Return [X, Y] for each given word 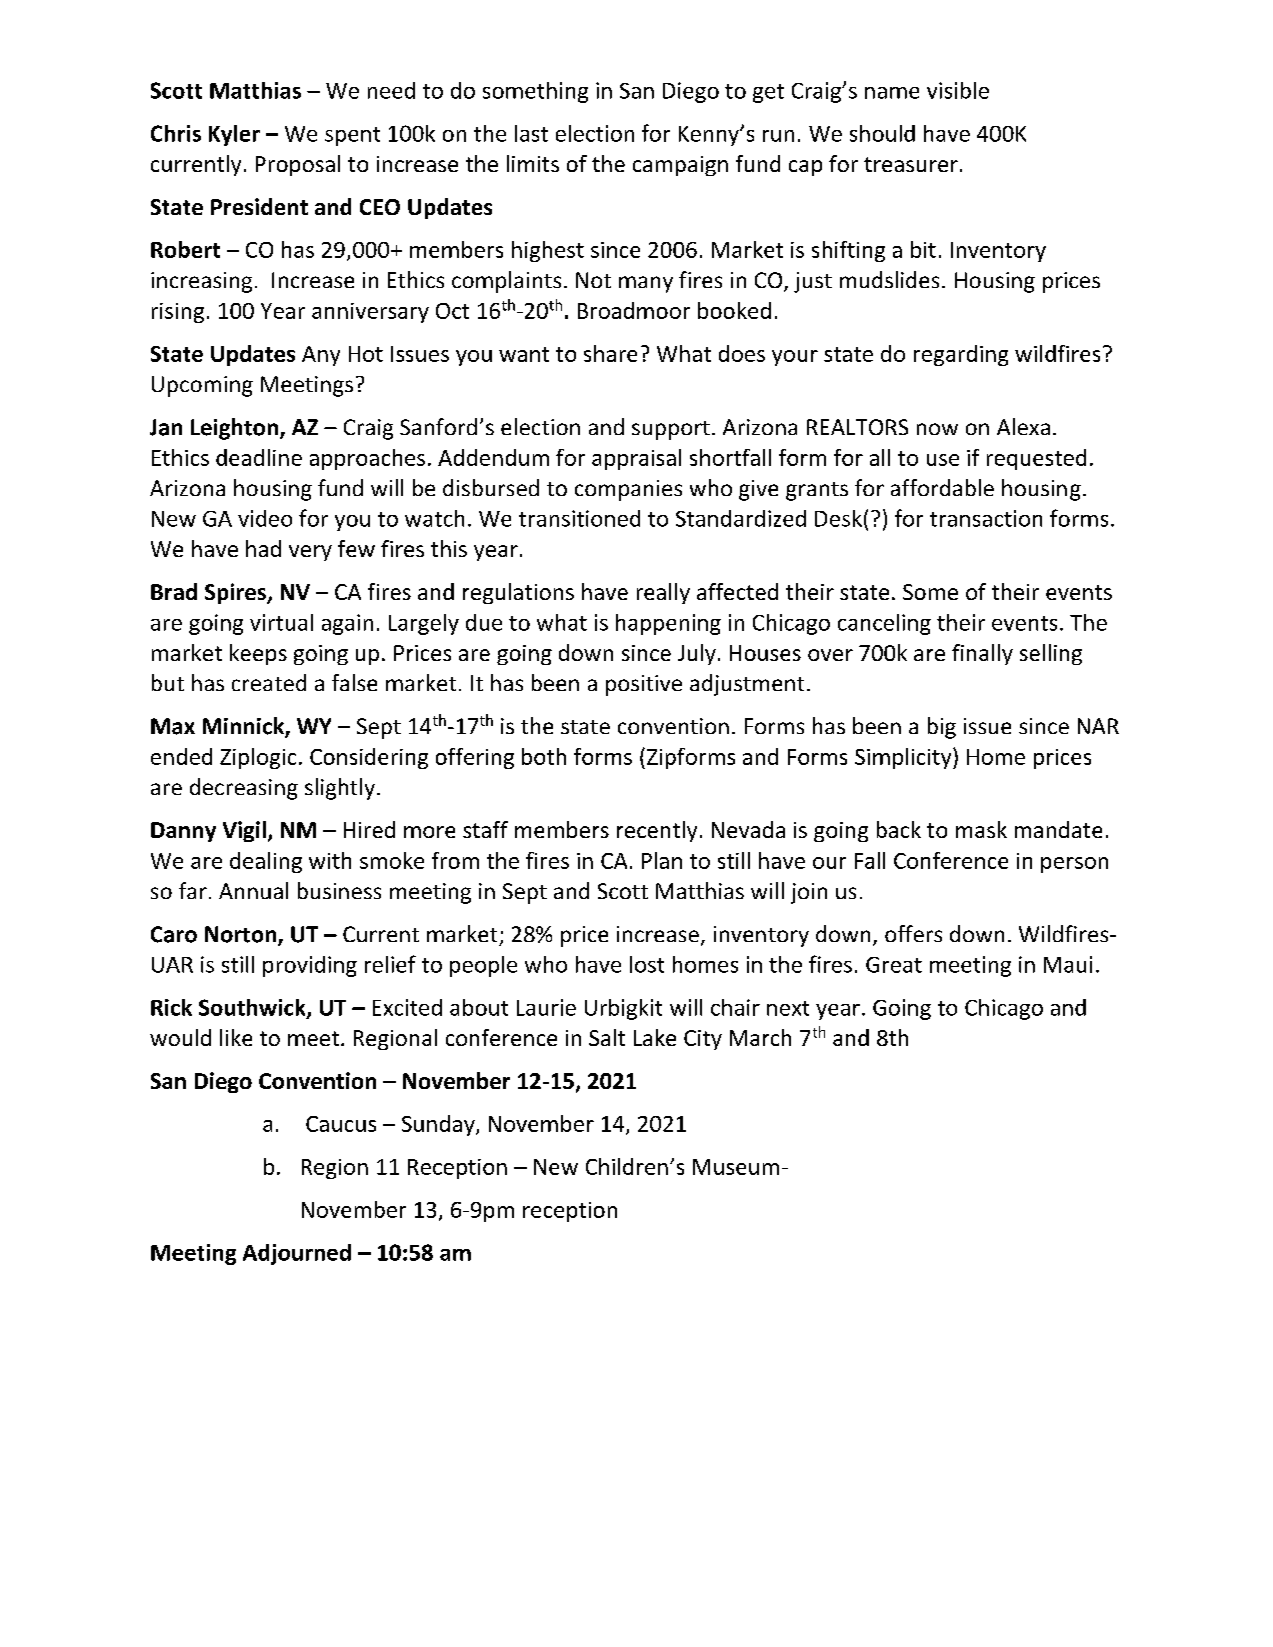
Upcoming [202, 386]
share [610, 353]
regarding [961, 355]
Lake [655, 1037]
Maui [1068, 964]
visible [958, 90]
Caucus [341, 1124]
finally [982, 654]
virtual [281, 622]
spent [352, 136]
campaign [680, 166]
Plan [662, 860]
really [663, 593]
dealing [266, 862]
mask [981, 829]
